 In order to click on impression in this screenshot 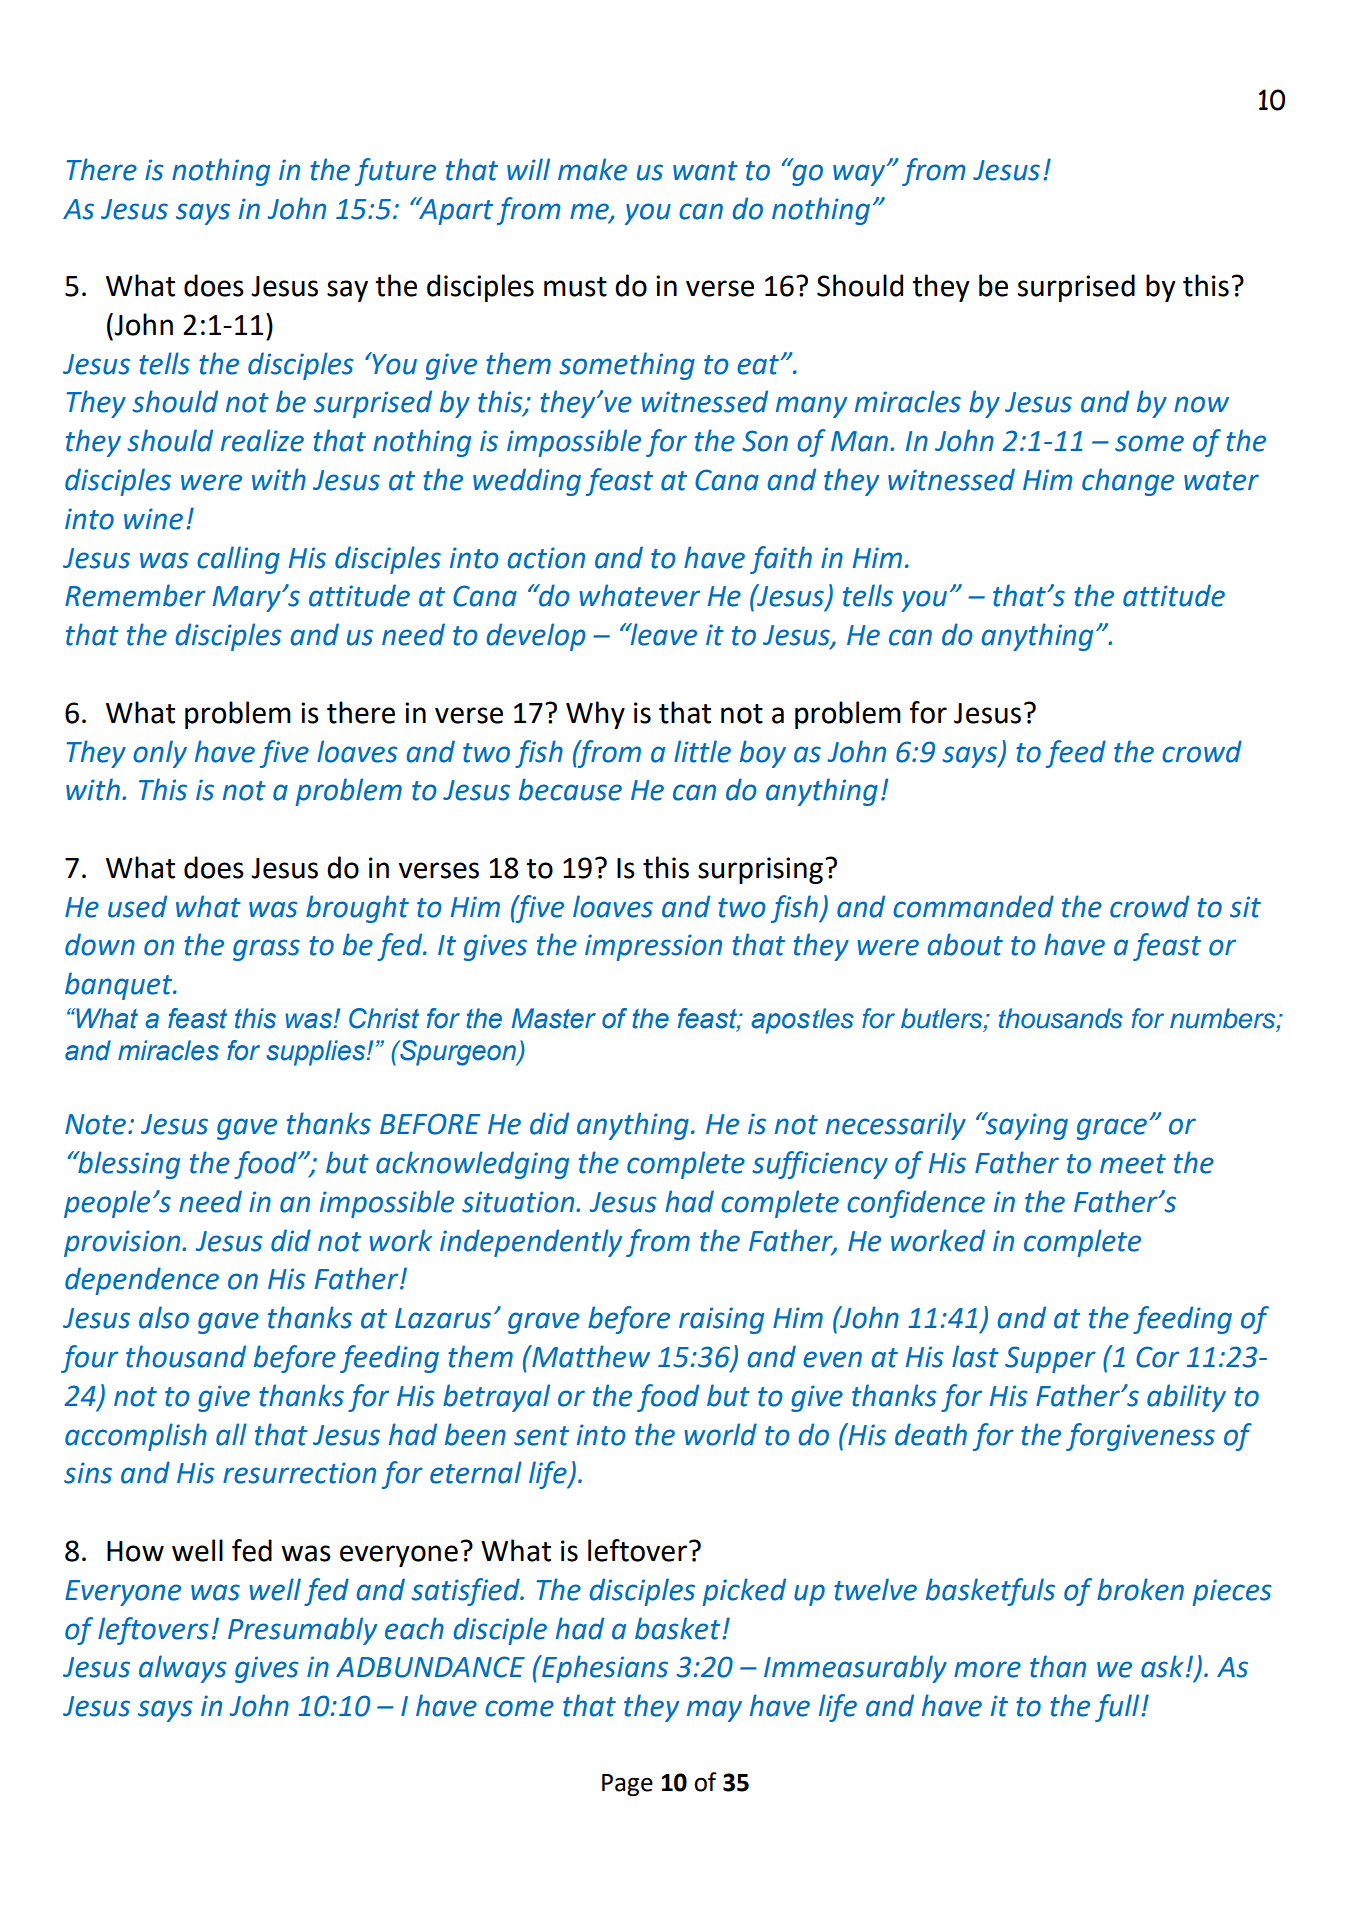, I will do `click(653, 947)`.
